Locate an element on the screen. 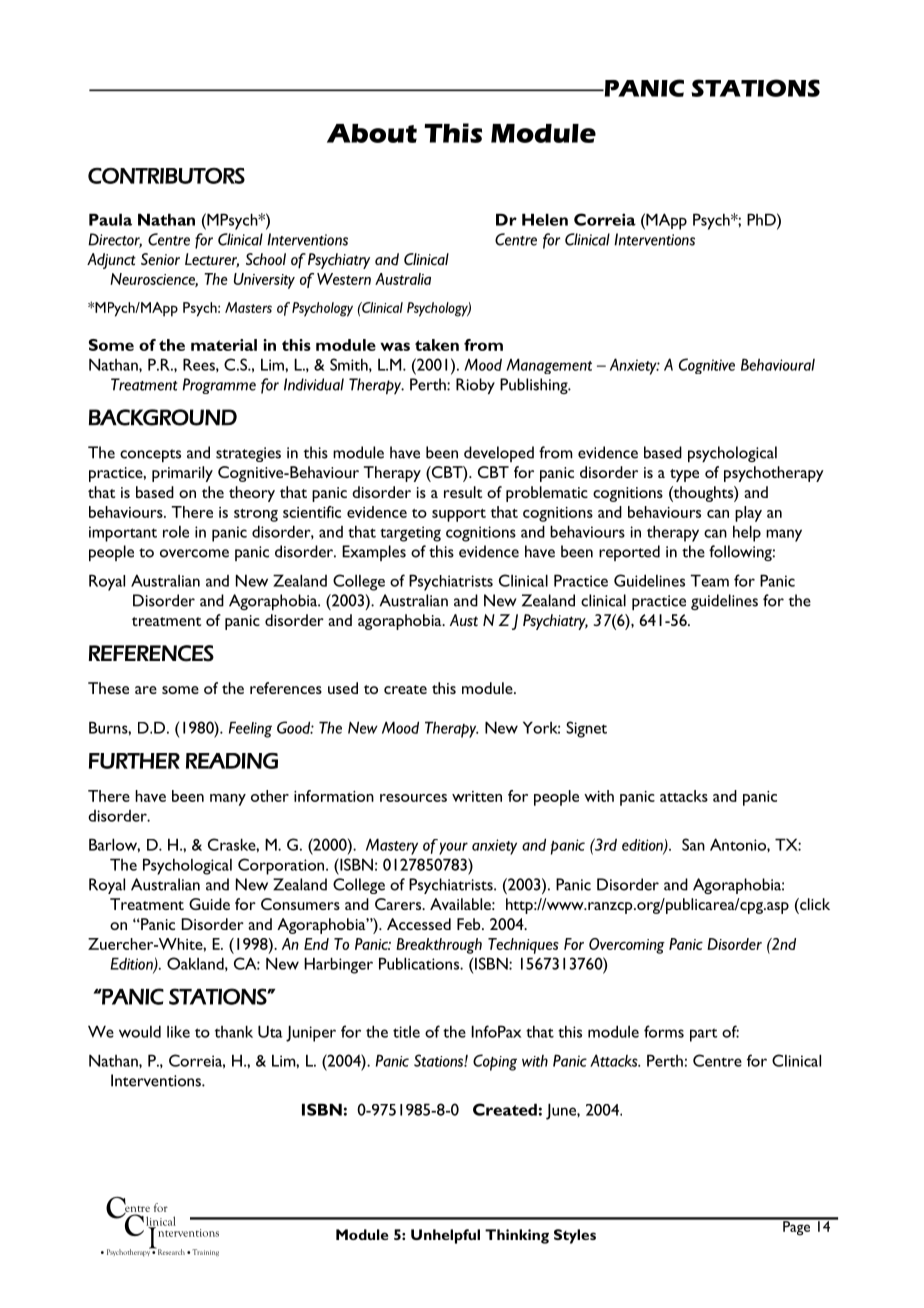  About is located at coordinates (372, 133).
